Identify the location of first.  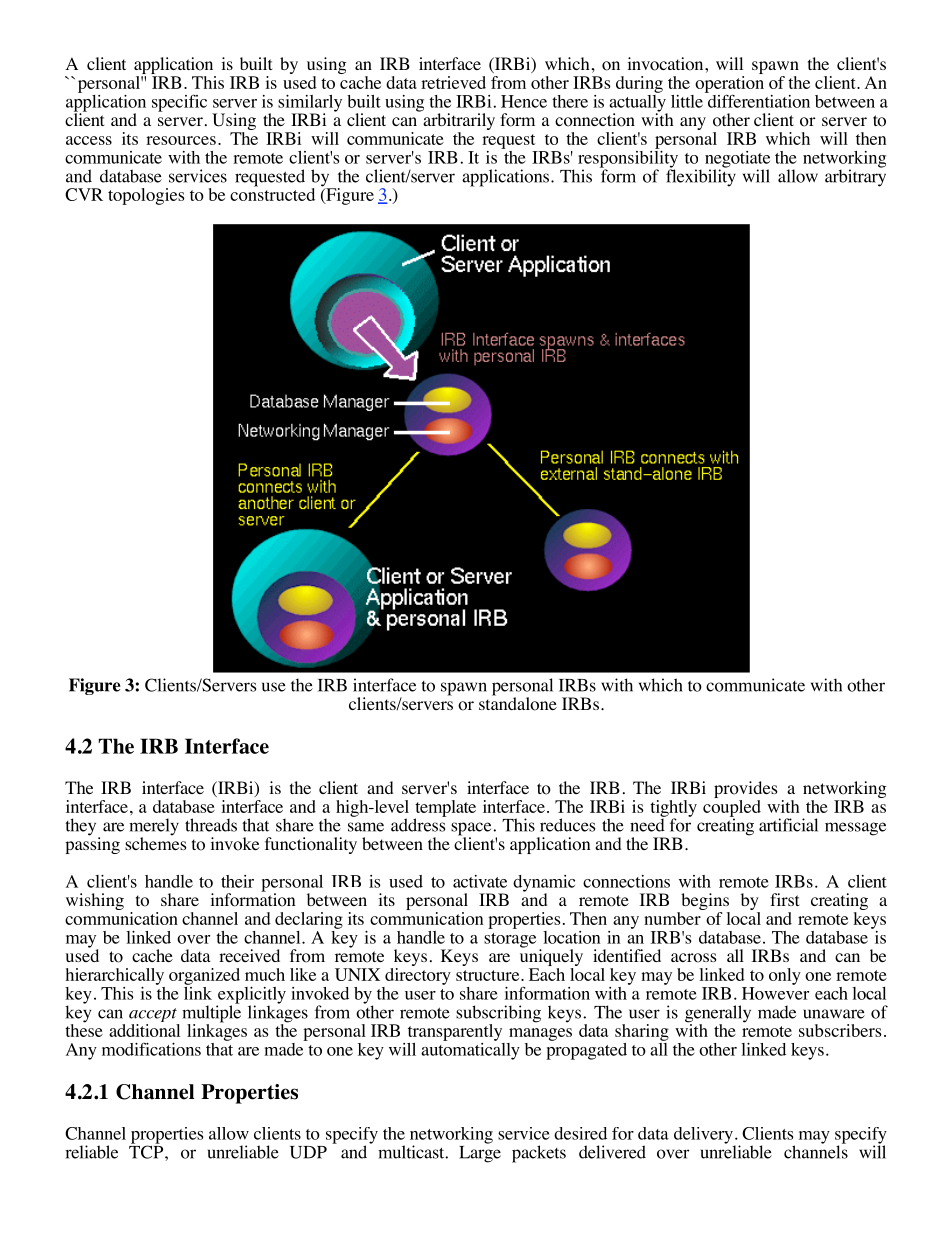
(784, 899).
